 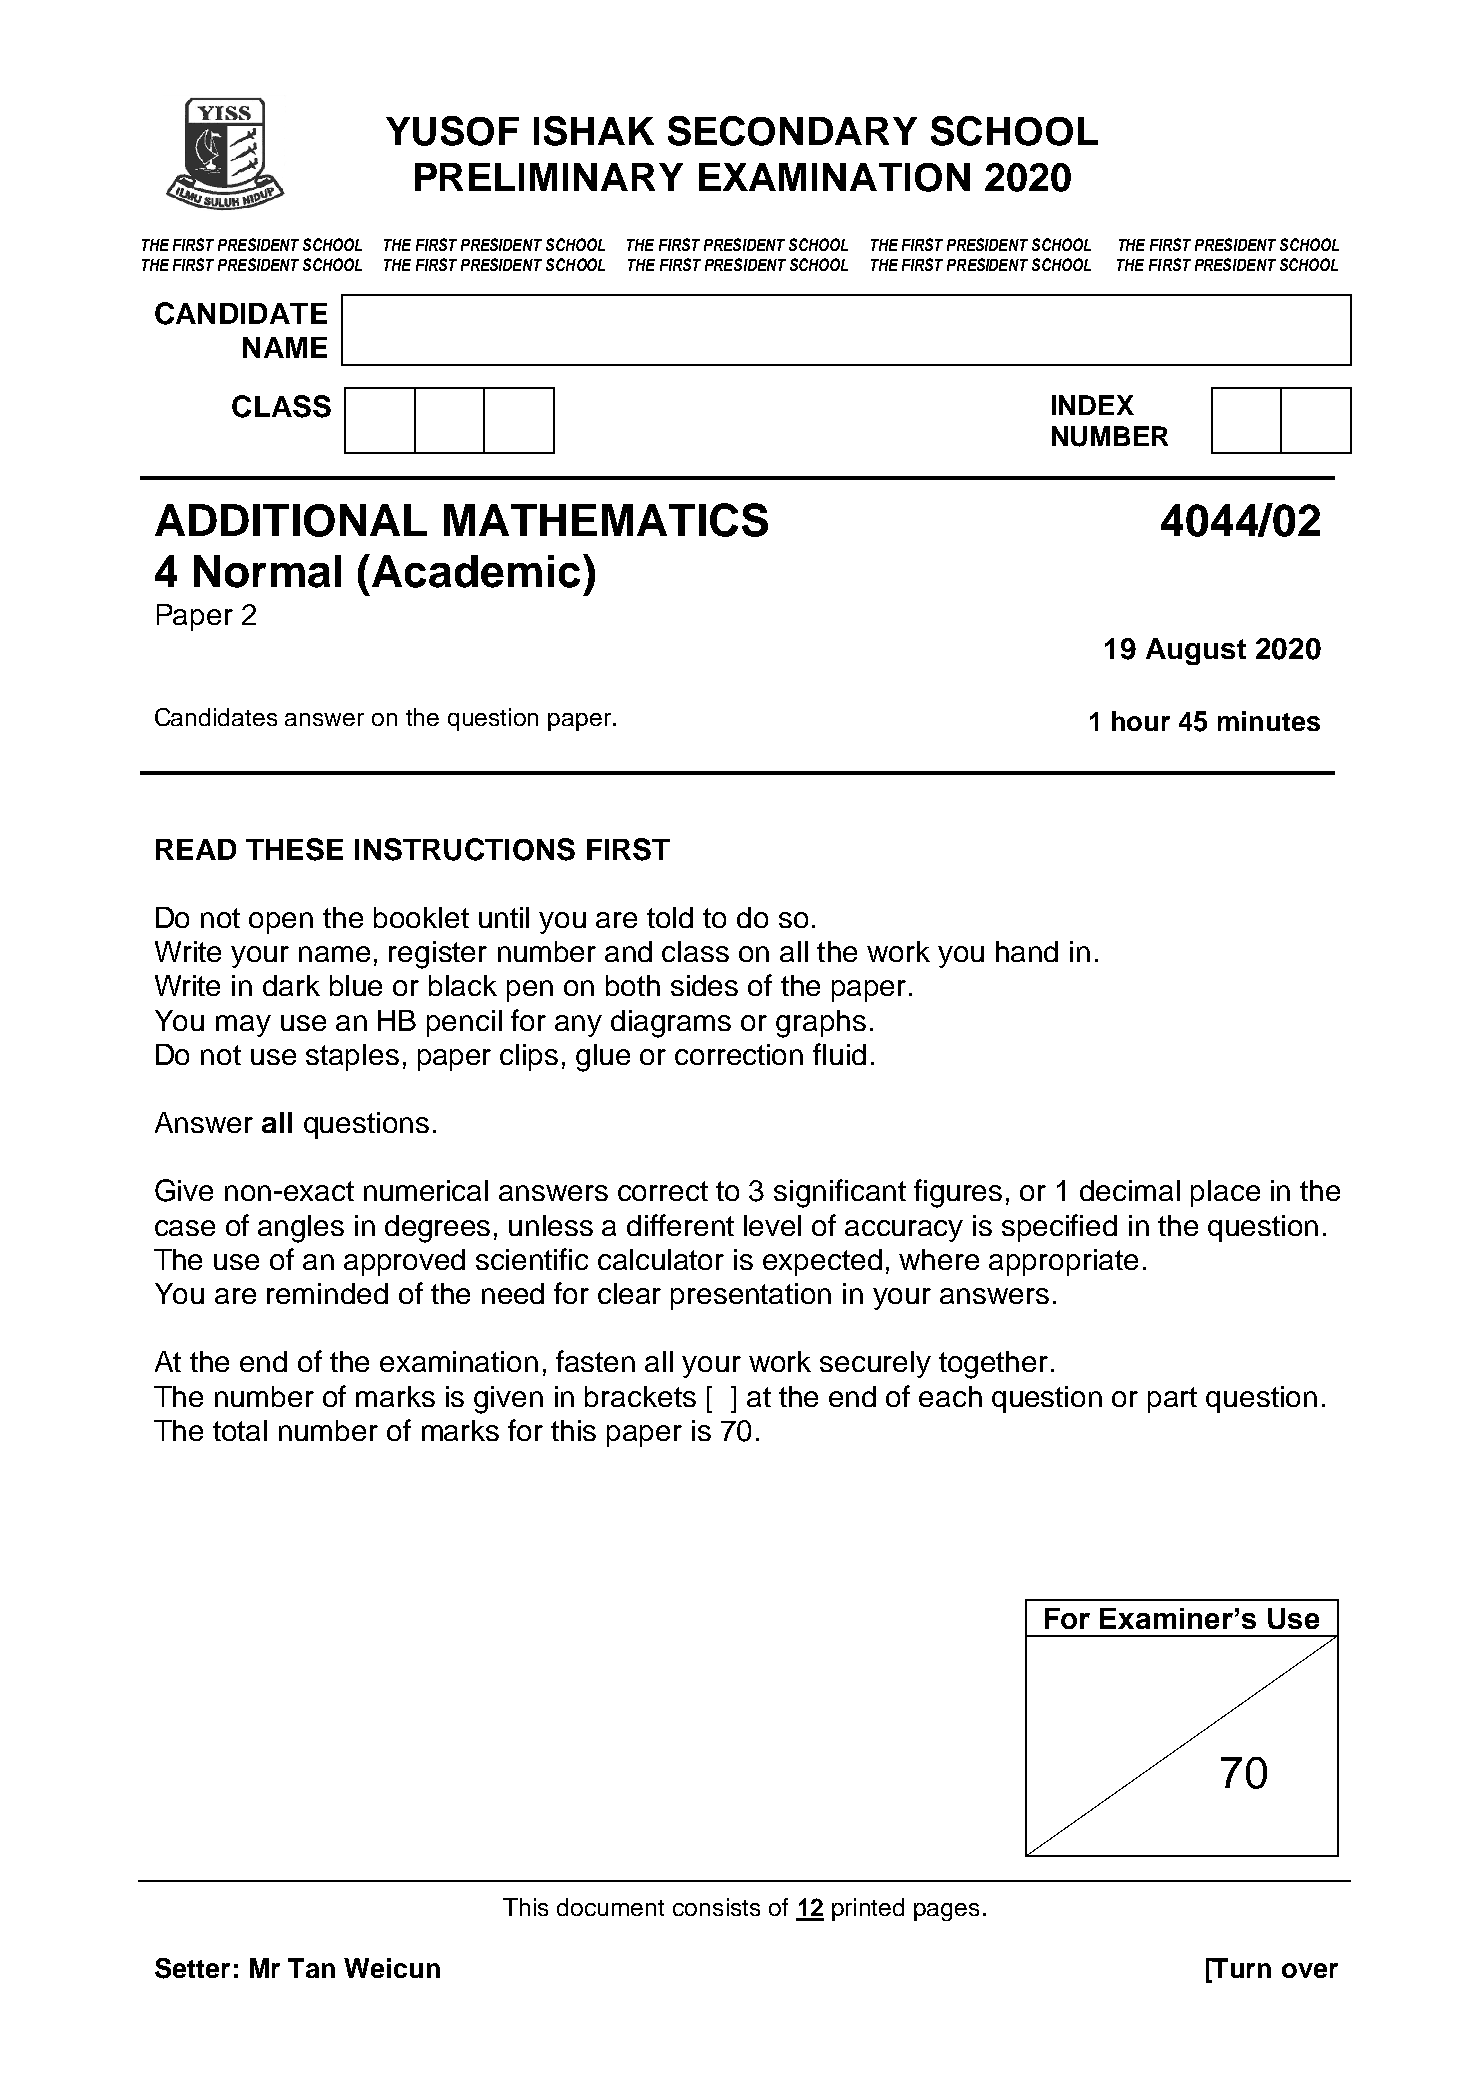 I want to click on SECONDARY, so click(x=792, y=131).
